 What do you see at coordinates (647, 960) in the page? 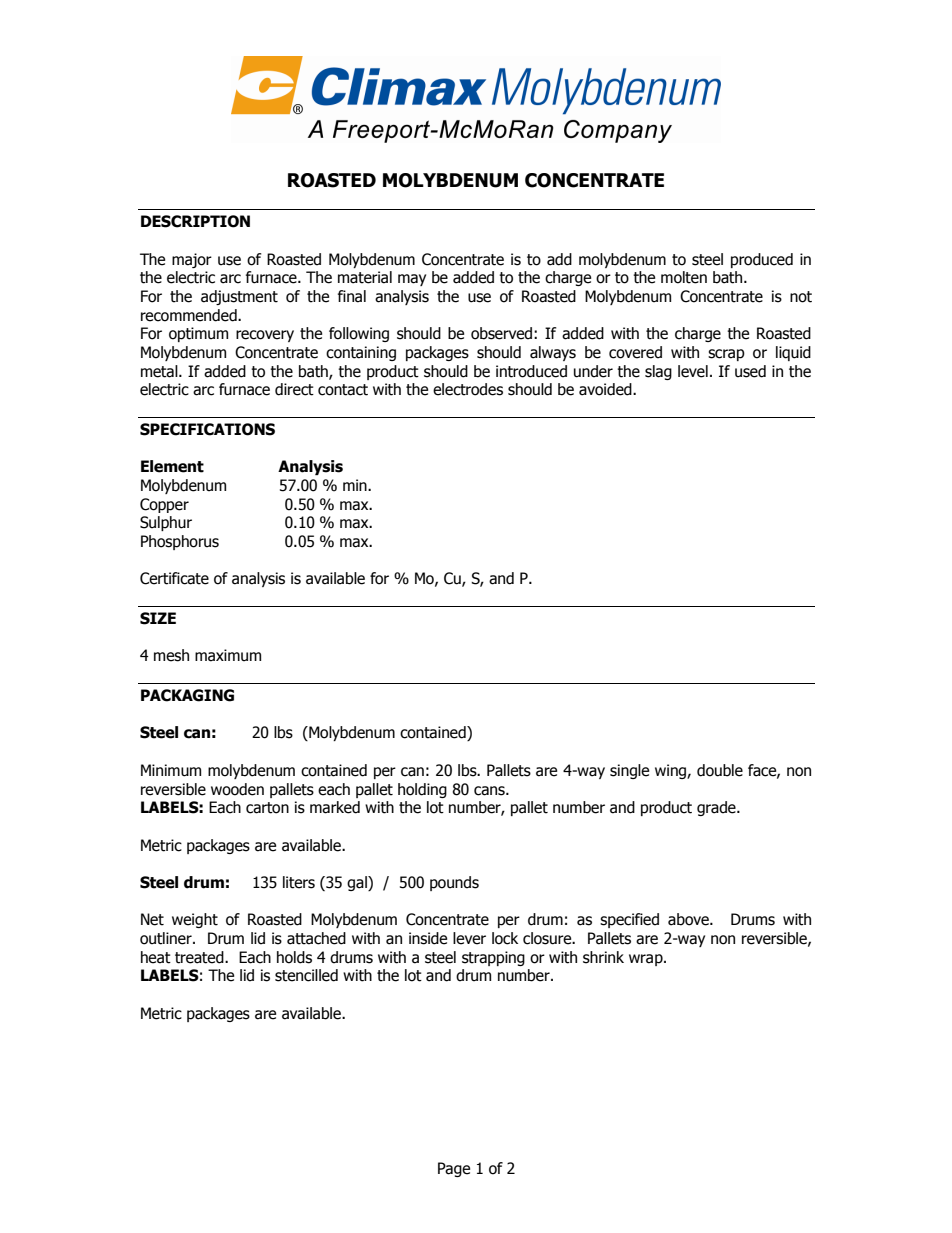
I see `wrap` at bounding box center [647, 960].
